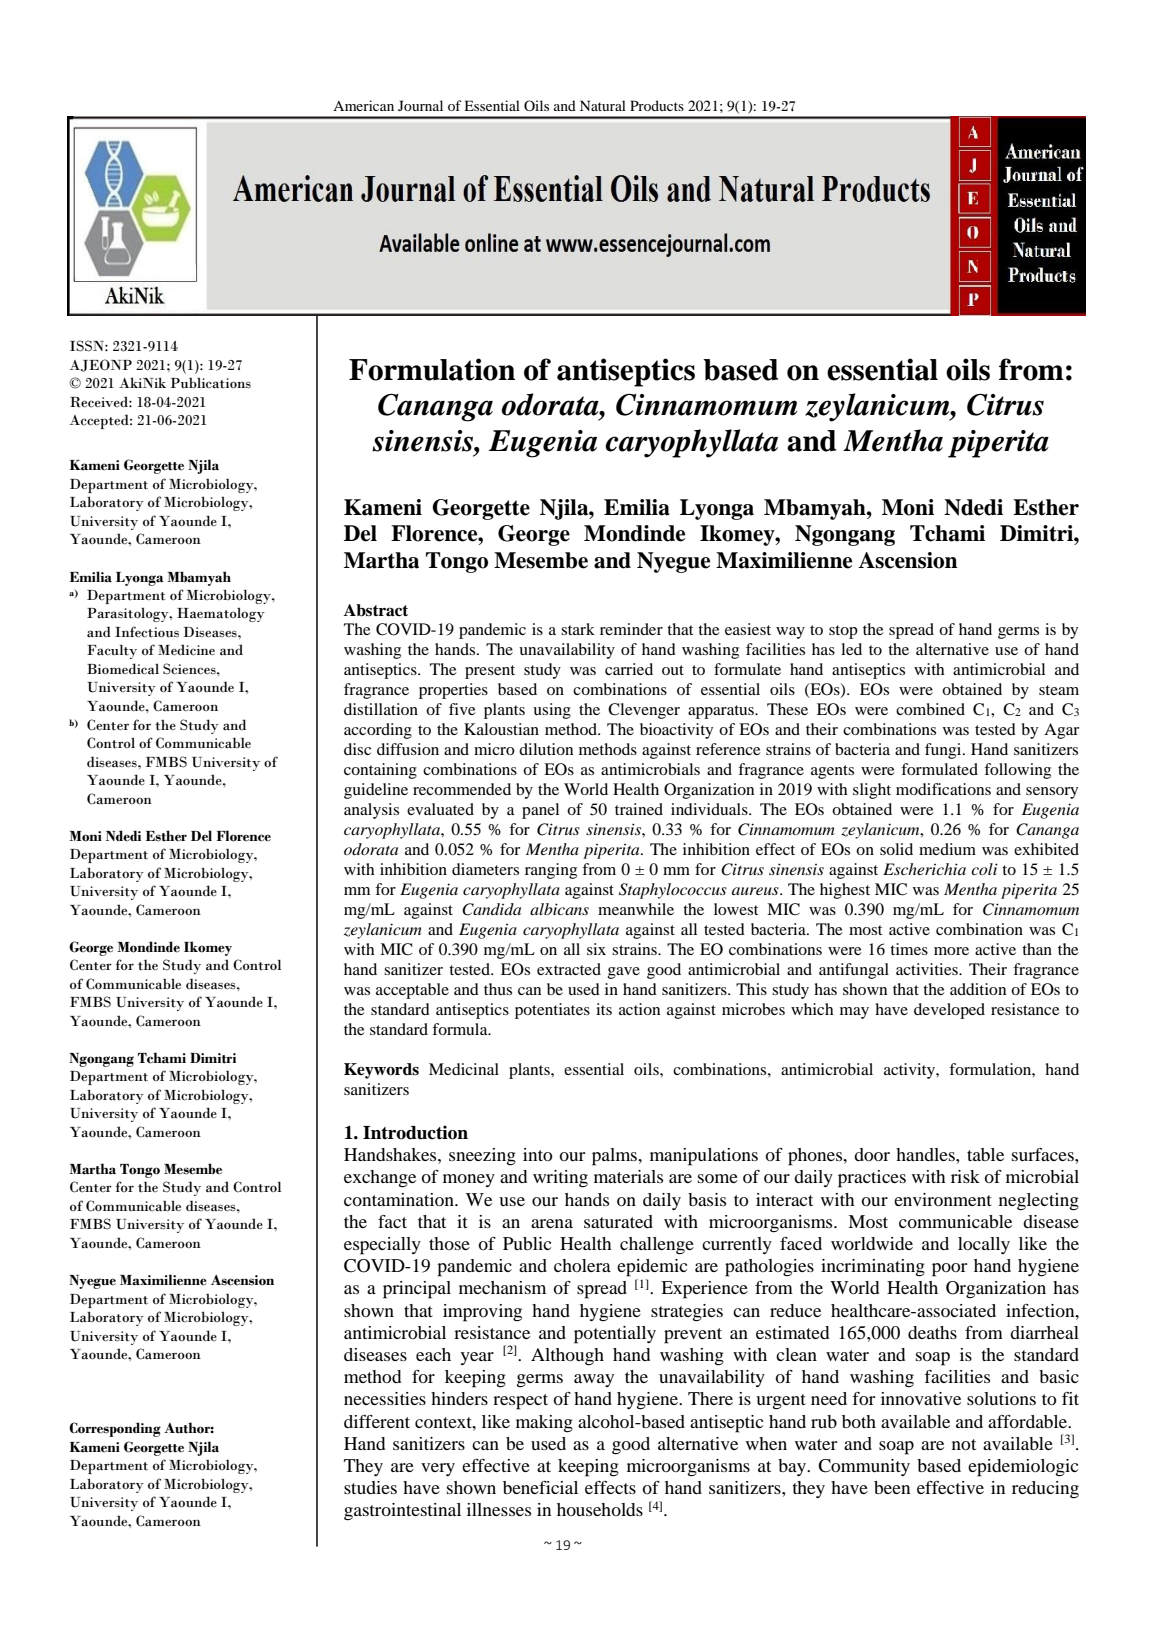 This document has height=1625, width=1149. What do you see at coordinates (363, 105) in the document?
I see `American` at bounding box center [363, 105].
